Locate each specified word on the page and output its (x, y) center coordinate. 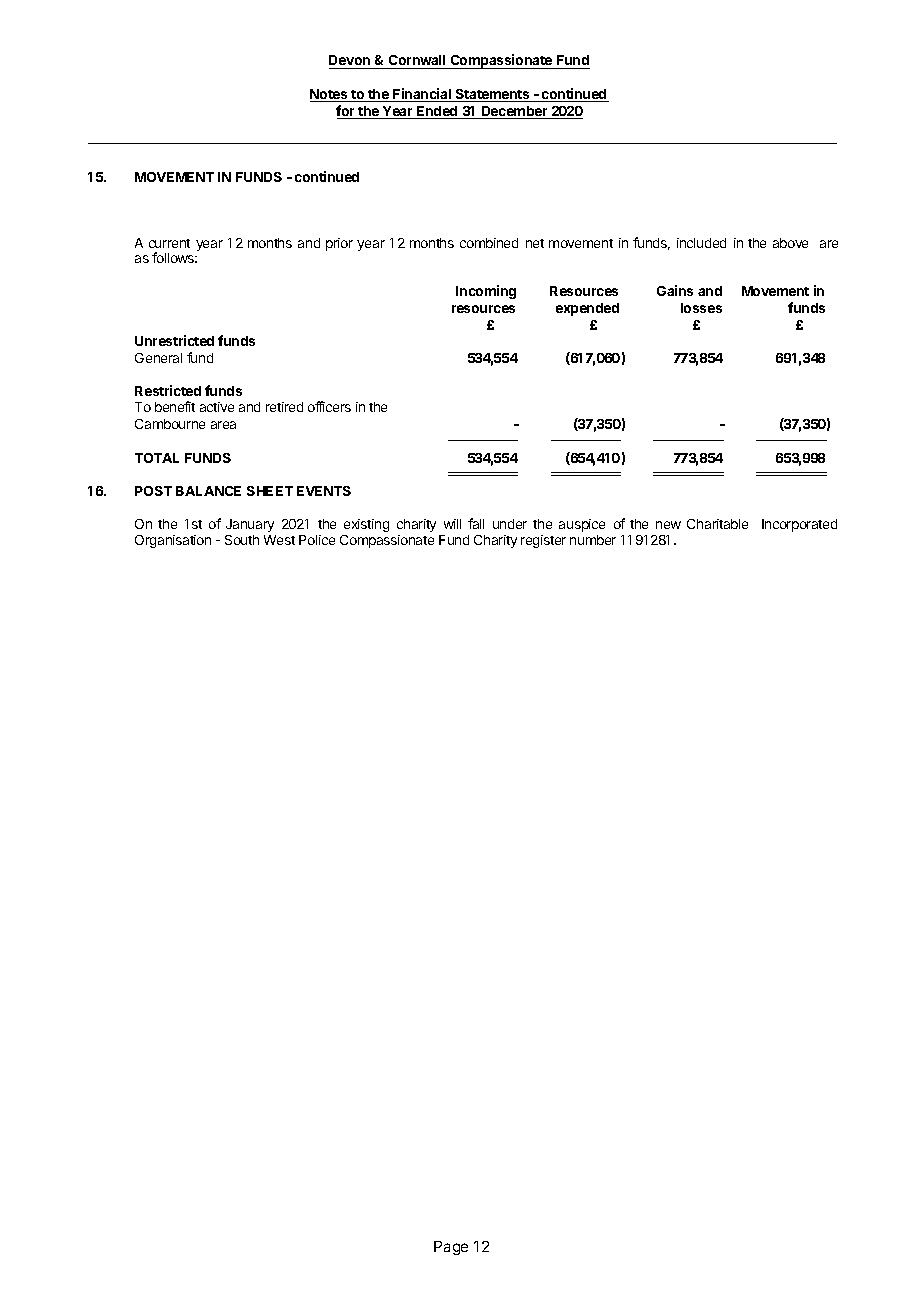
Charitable (717, 524)
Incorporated (799, 525)
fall (476, 523)
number (593, 540)
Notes (330, 95)
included (701, 243)
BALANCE (208, 491)
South (242, 540)
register (543, 541)
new (668, 525)
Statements (493, 95)
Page (451, 1248)
